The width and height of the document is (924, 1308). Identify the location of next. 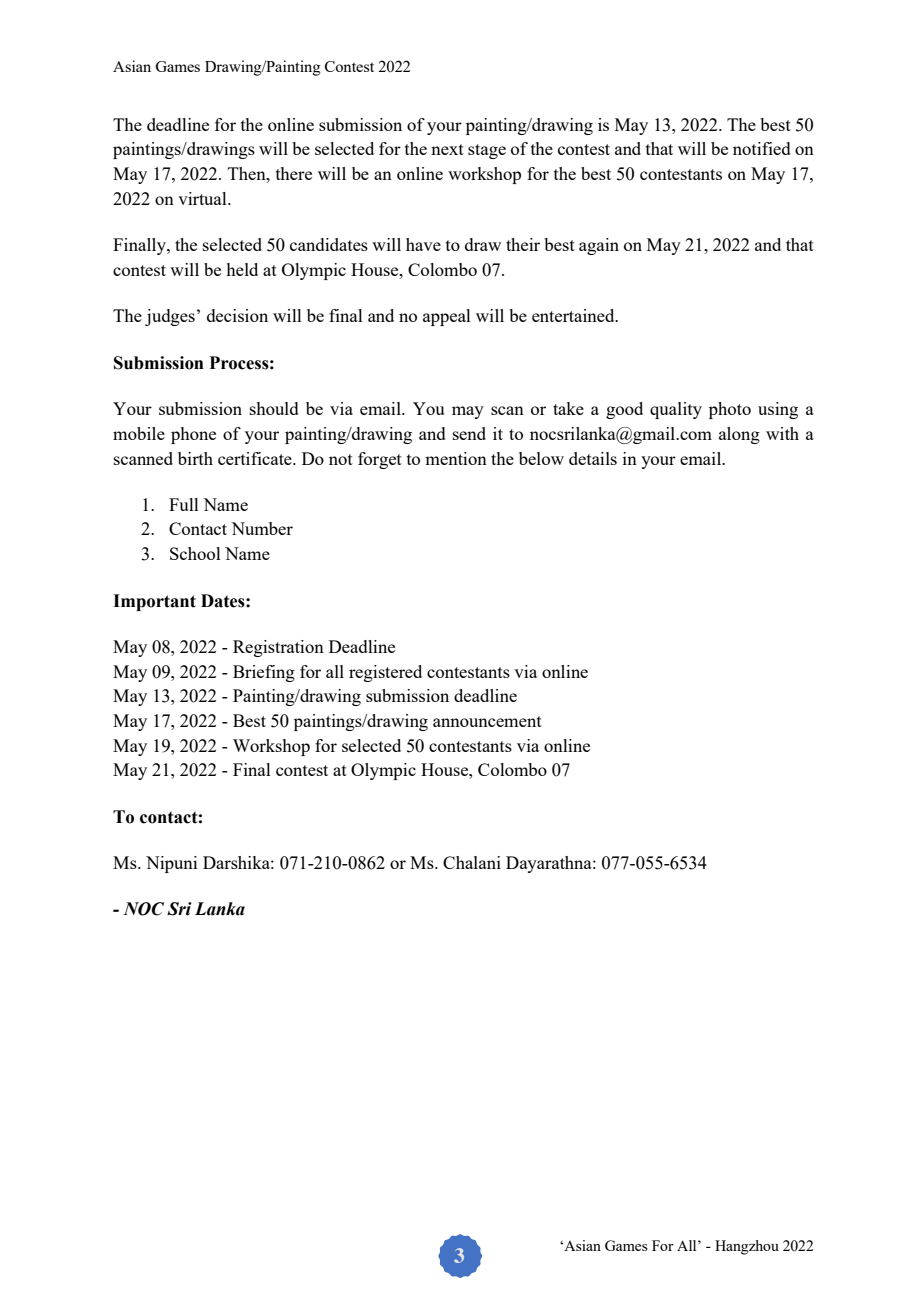
(447, 149).
